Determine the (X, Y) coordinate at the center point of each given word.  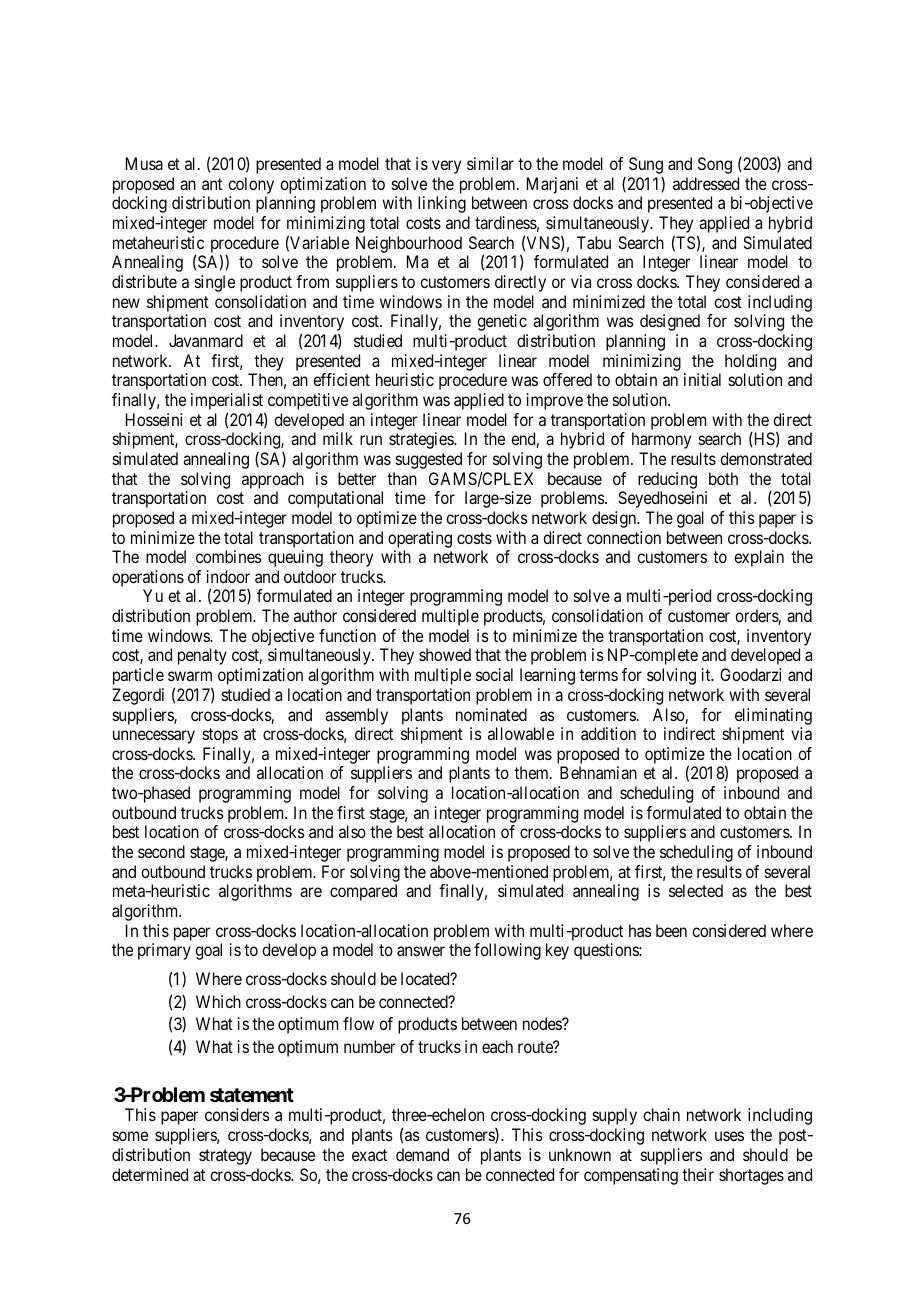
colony (251, 185)
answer (421, 951)
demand (422, 1154)
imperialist (228, 403)
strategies (422, 440)
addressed (706, 183)
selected (696, 890)
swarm (190, 676)
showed (445, 654)
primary (164, 951)
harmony (661, 440)
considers (237, 1114)
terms (598, 675)
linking (442, 204)
